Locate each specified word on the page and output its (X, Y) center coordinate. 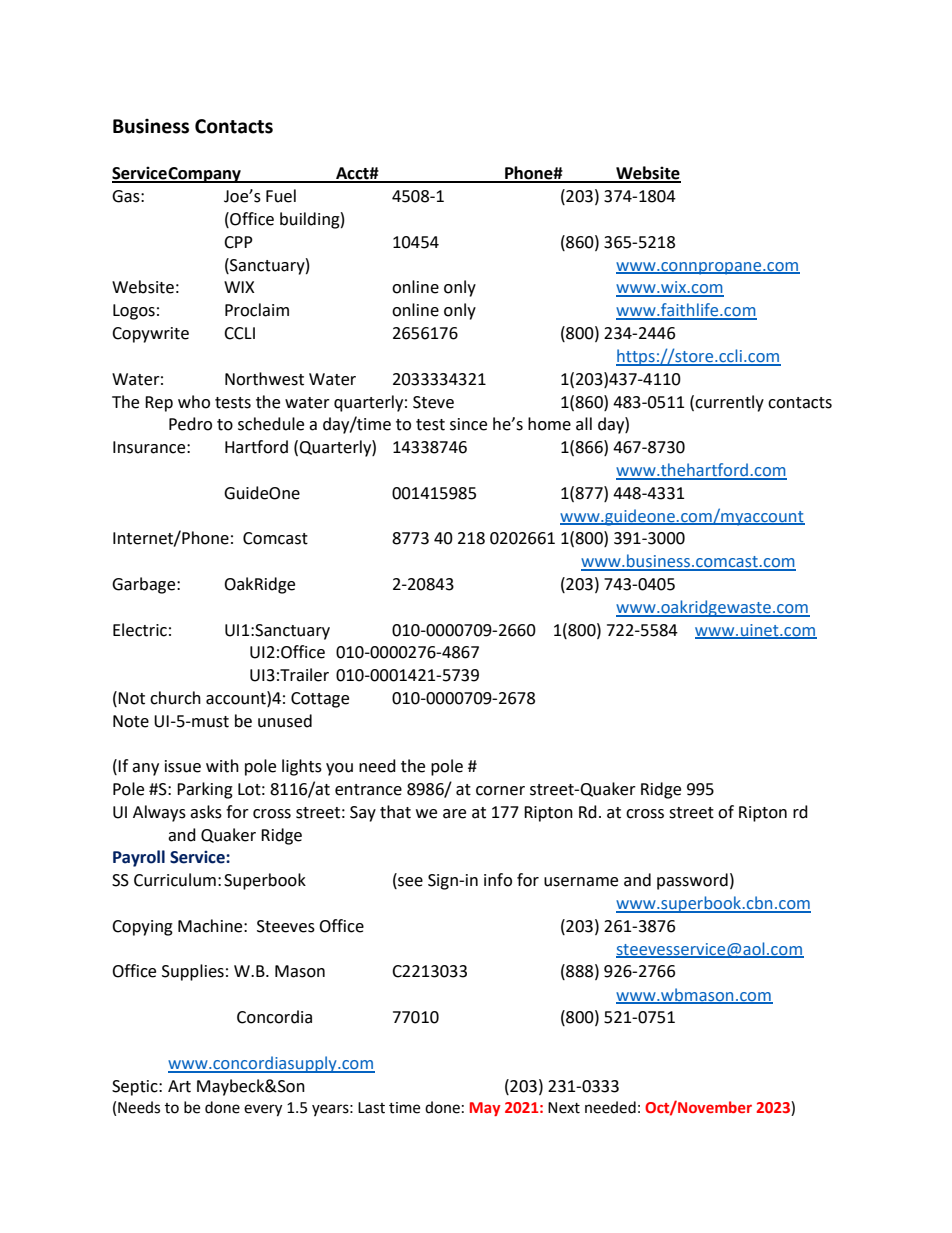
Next (564, 1108)
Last (371, 1108)
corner (500, 791)
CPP (238, 242)
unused (285, 721)
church (175, 698)
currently (729, 403)
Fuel (281, 196)
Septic (136, 1088)
